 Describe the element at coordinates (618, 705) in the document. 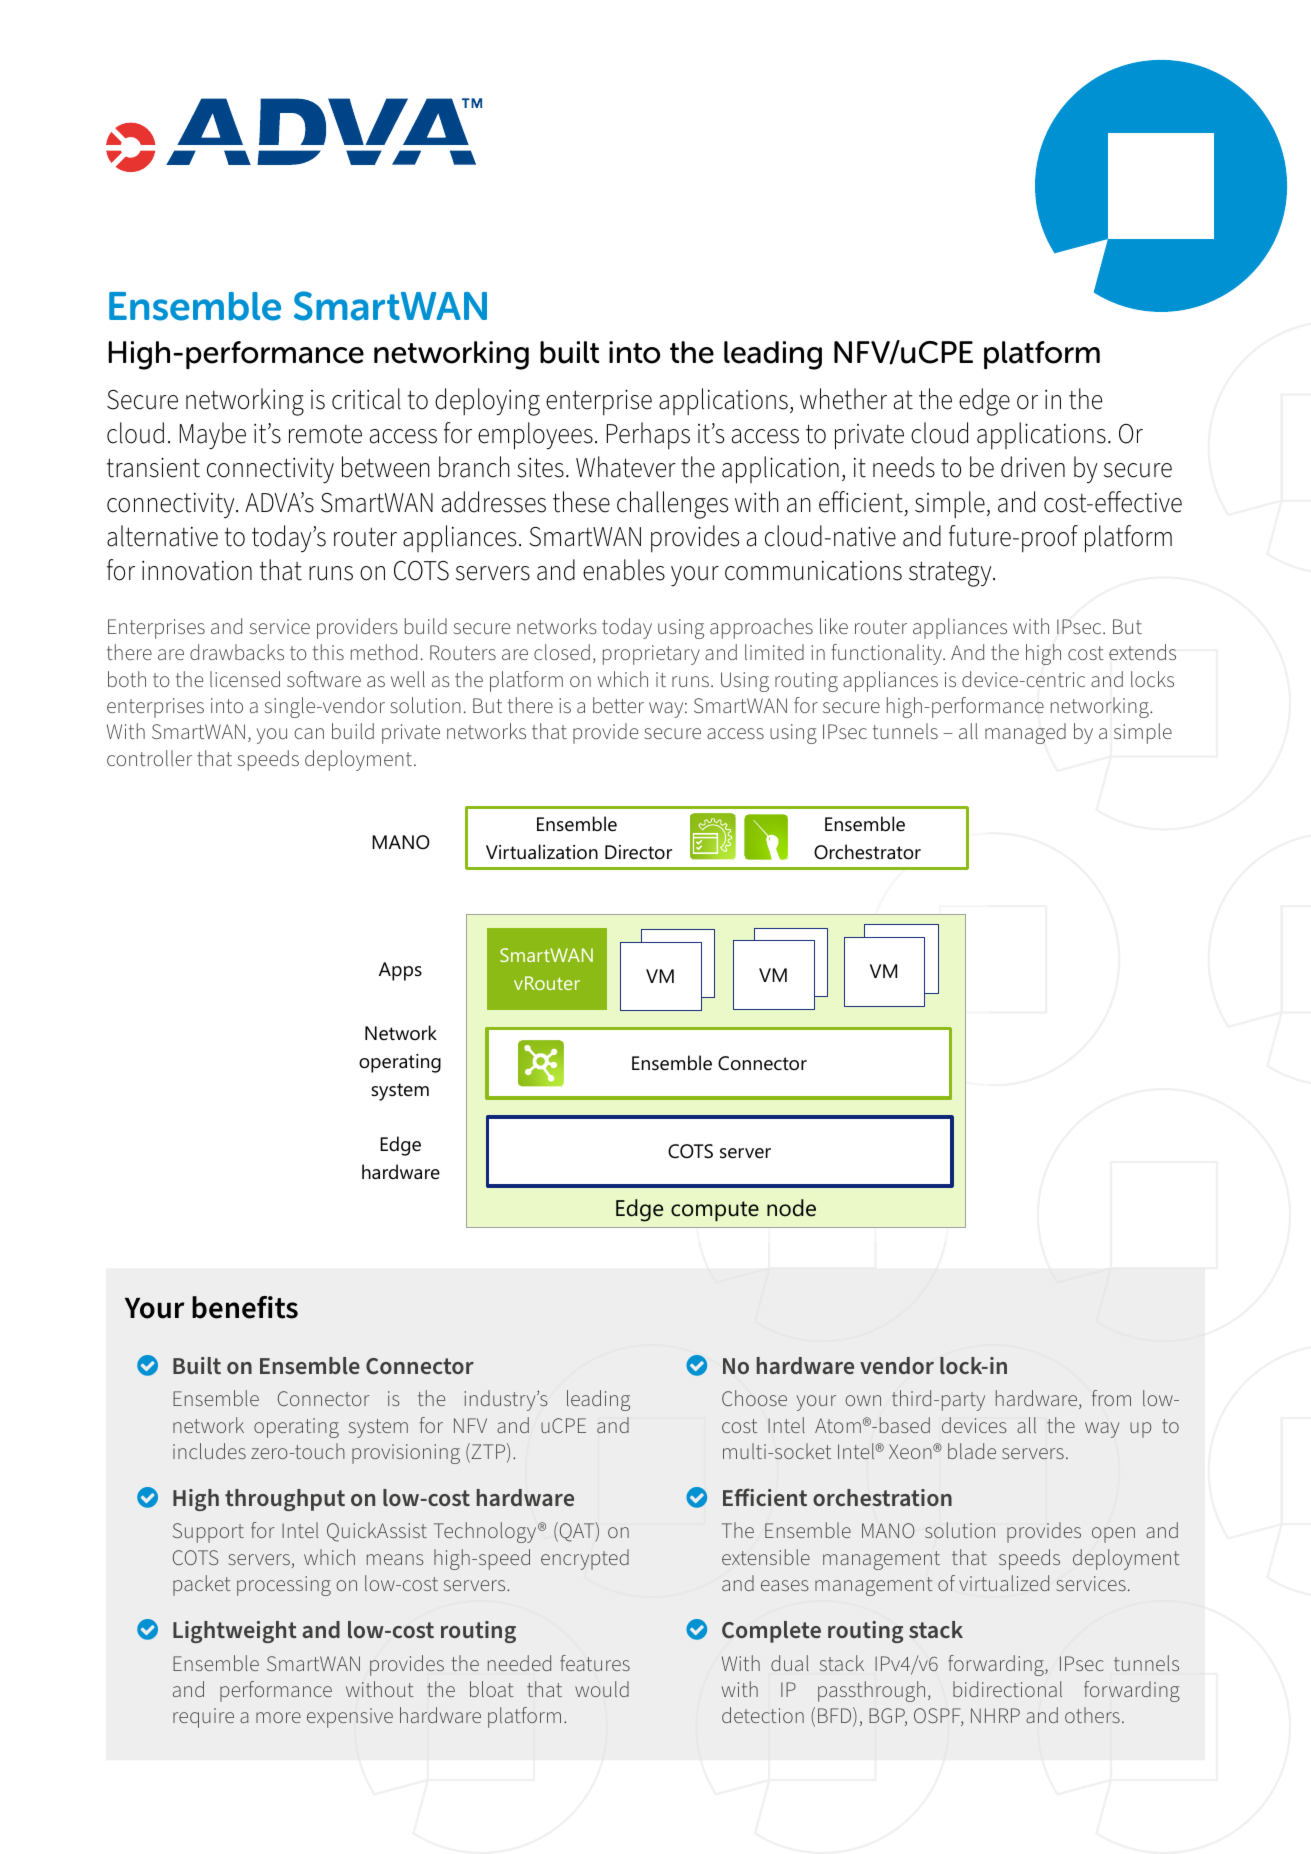

I see `better` at that location.
